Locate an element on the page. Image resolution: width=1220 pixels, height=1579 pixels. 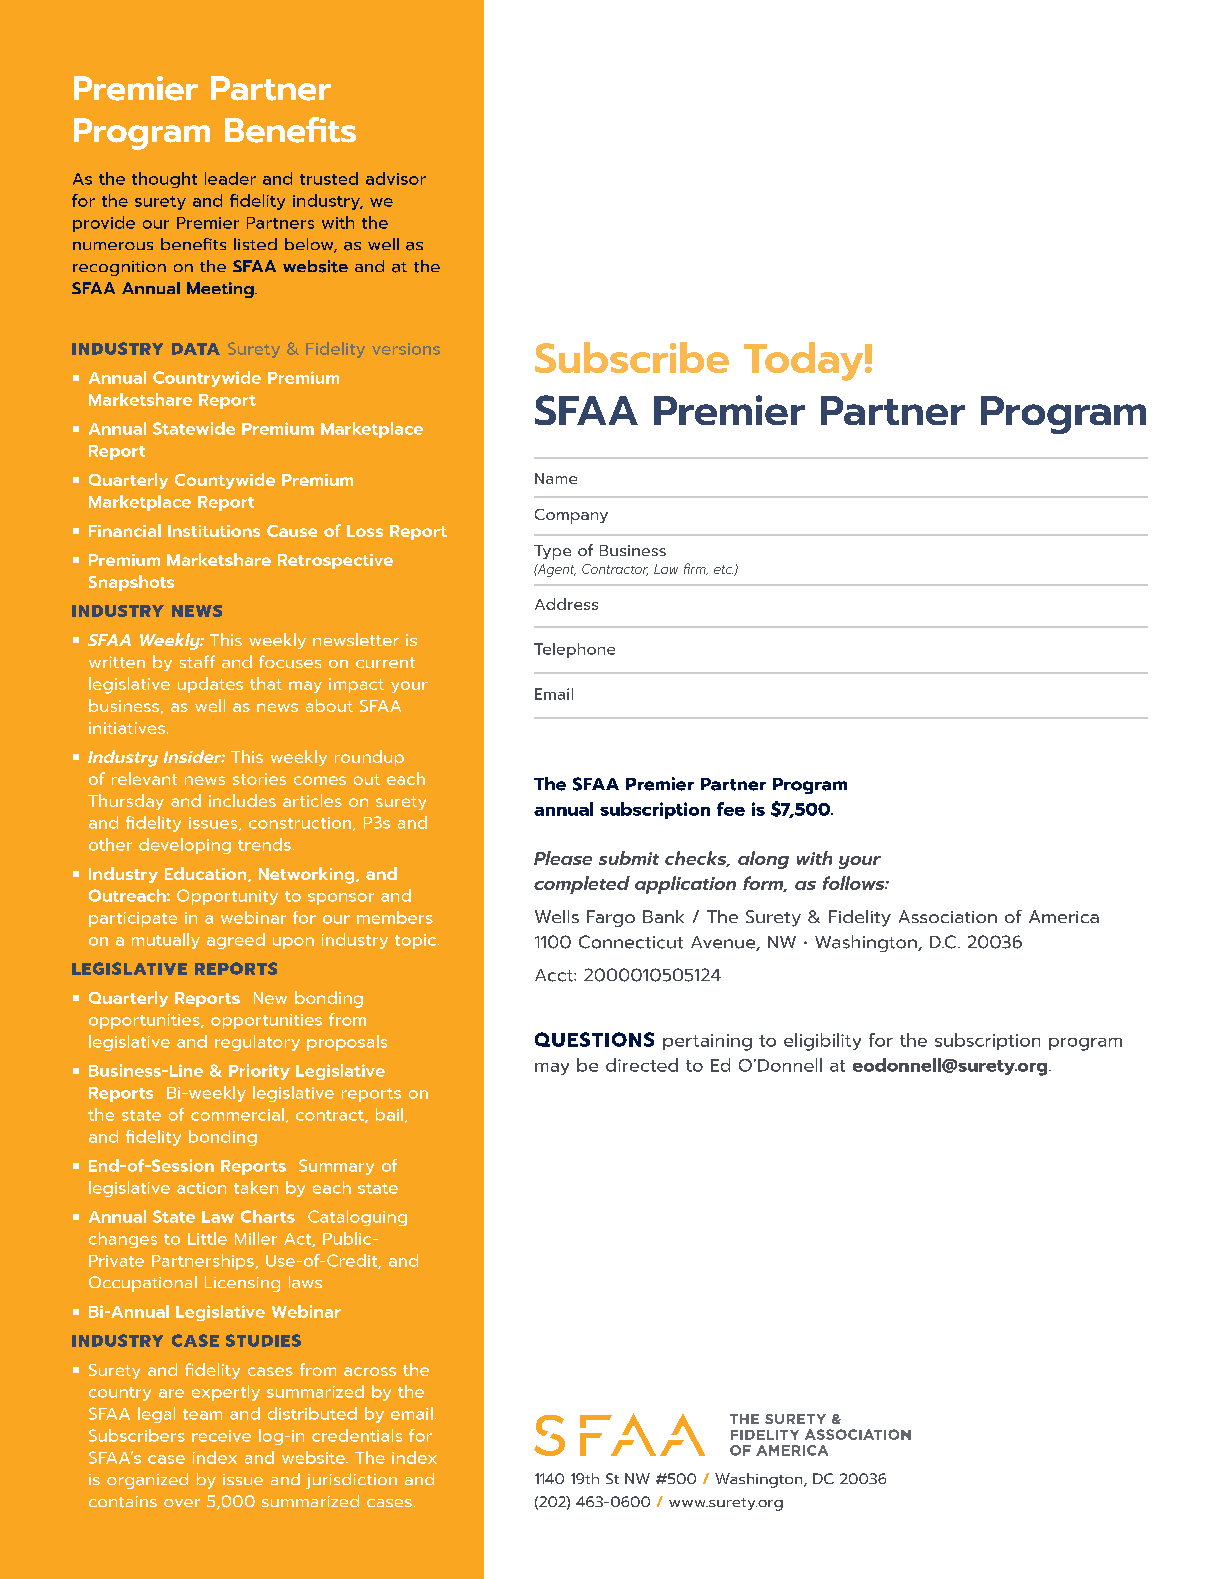
QUESTIONS is located at coordinates (594, 1039).
